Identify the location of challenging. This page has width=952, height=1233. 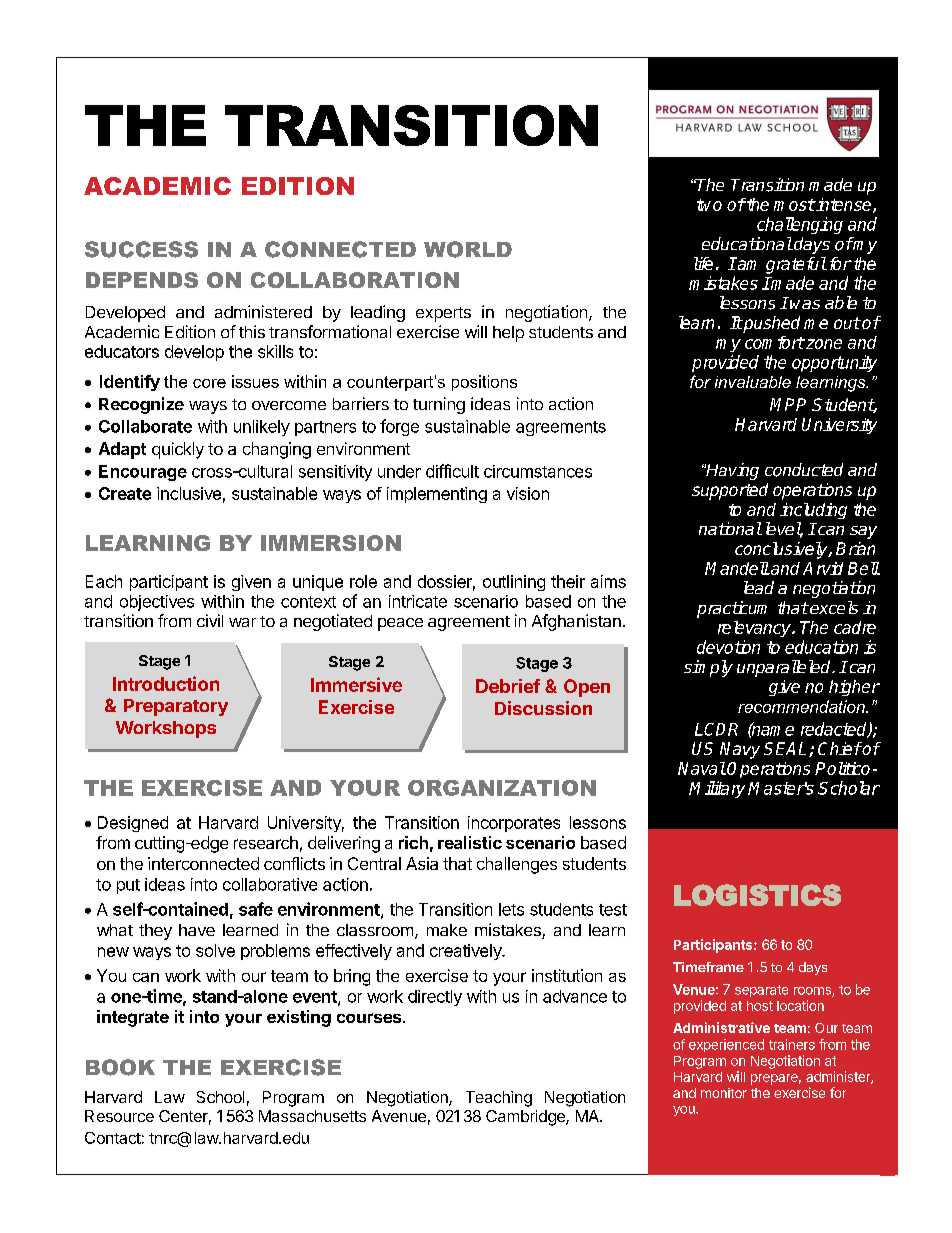
(800, 225).
